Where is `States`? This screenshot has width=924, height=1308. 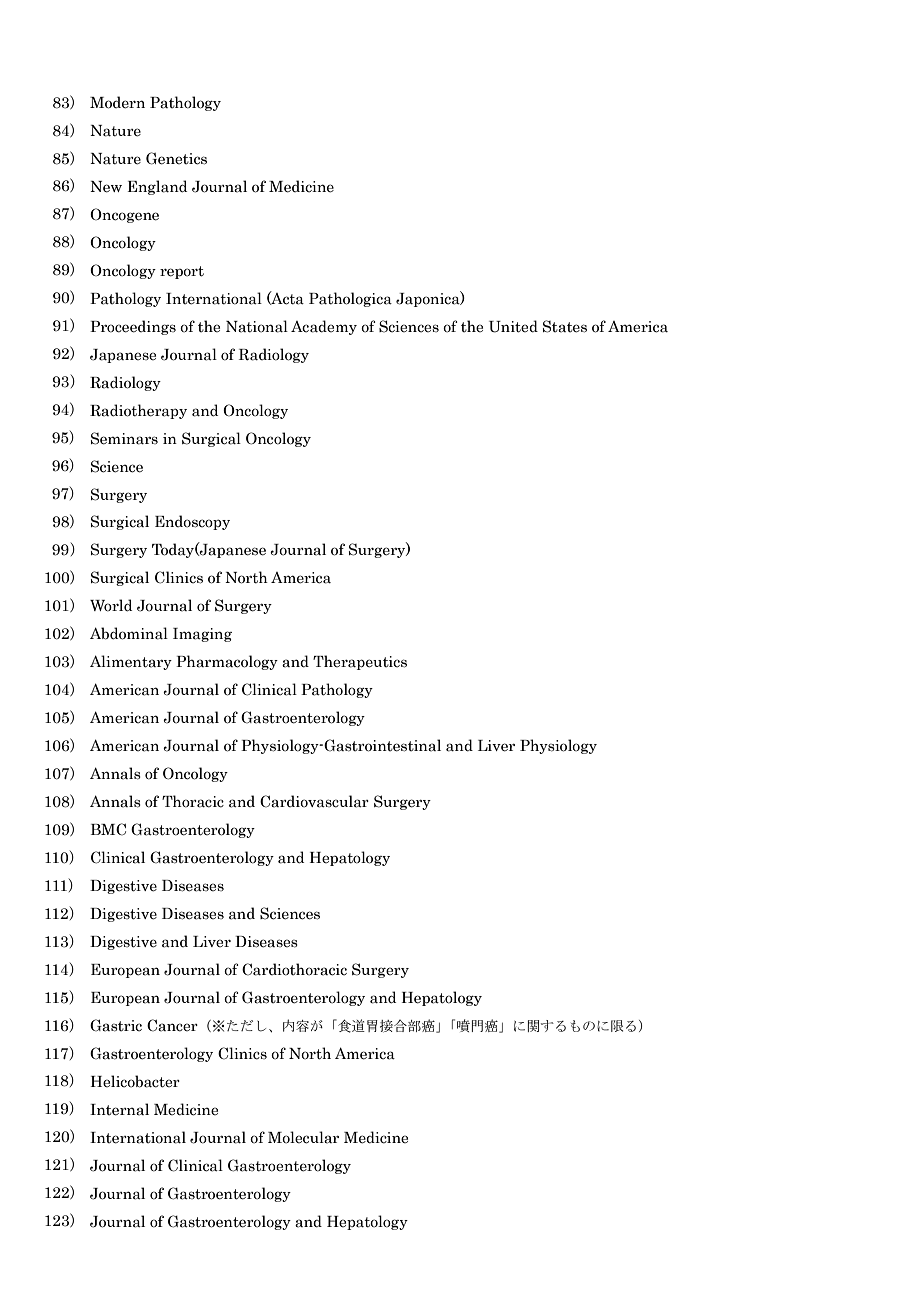
States is located at coordinates (565, 326).
